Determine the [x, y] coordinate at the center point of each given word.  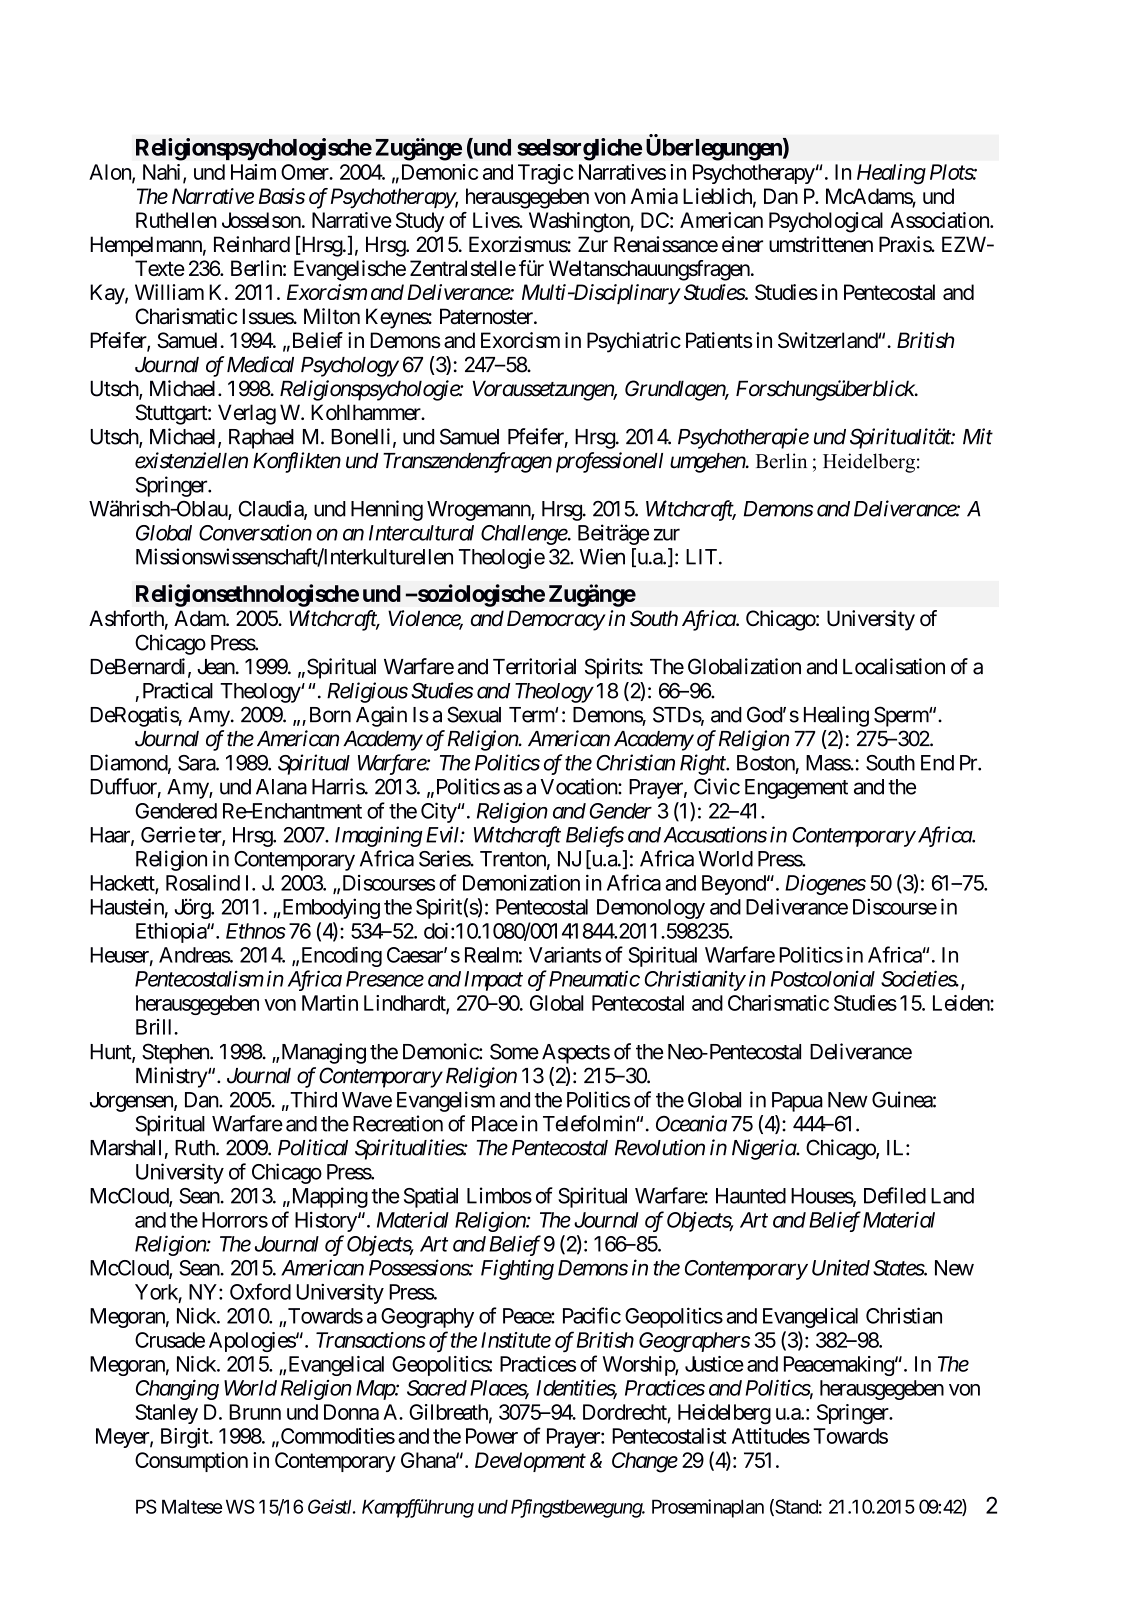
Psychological [826, 222]
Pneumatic [594, 979]
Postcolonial [823, 978]
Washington [580, 222]
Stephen [176, 1053]
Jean [216, 667]
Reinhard [252, 244]
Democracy [556, 620]
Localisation [894, 666]
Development [530, 1462]
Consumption [191, 1462]
